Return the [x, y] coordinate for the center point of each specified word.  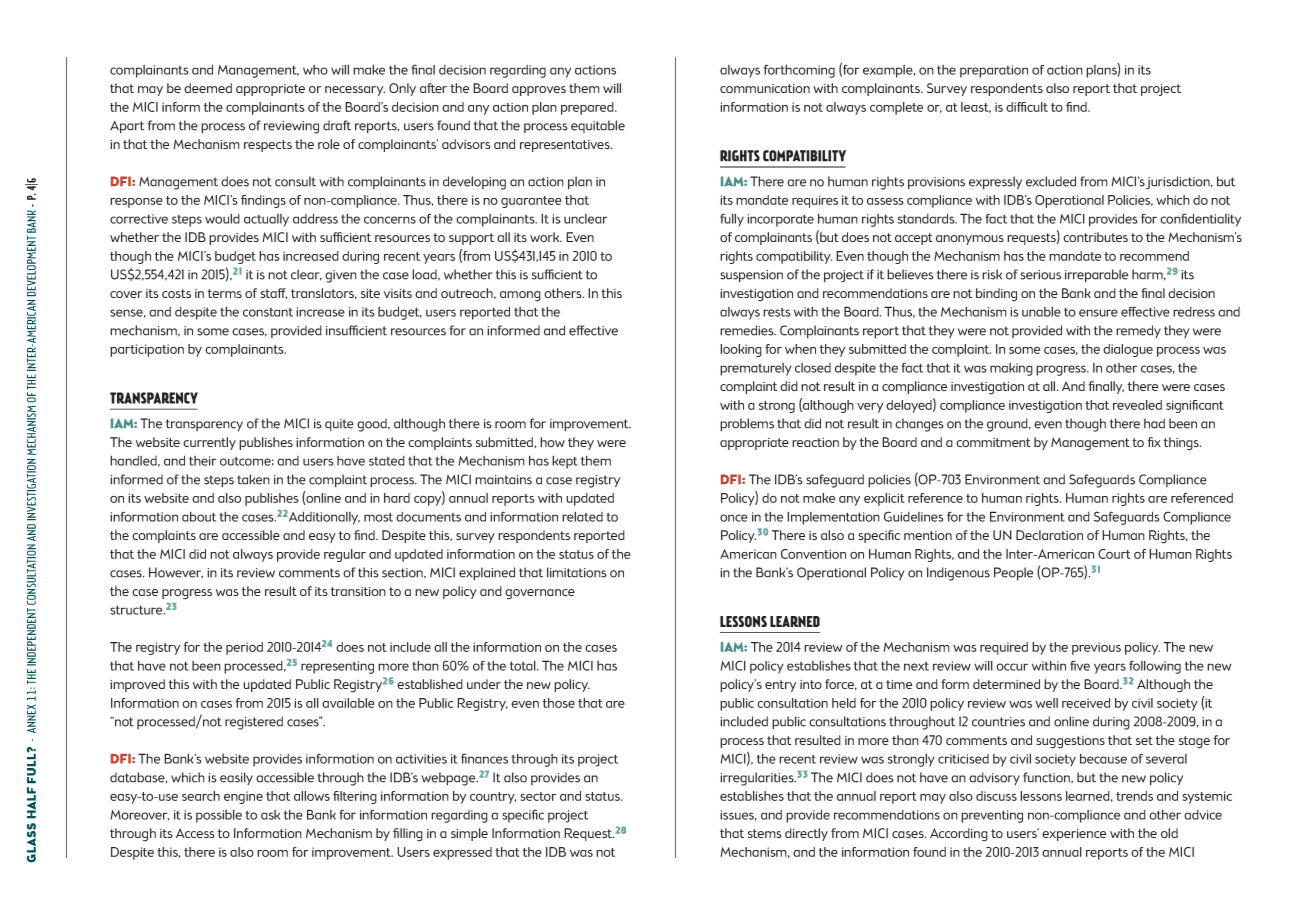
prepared [588, 108]
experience [1074, 835]
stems [764, 833]
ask [270, 815]
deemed [208, 88]
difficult [1027, 107]
